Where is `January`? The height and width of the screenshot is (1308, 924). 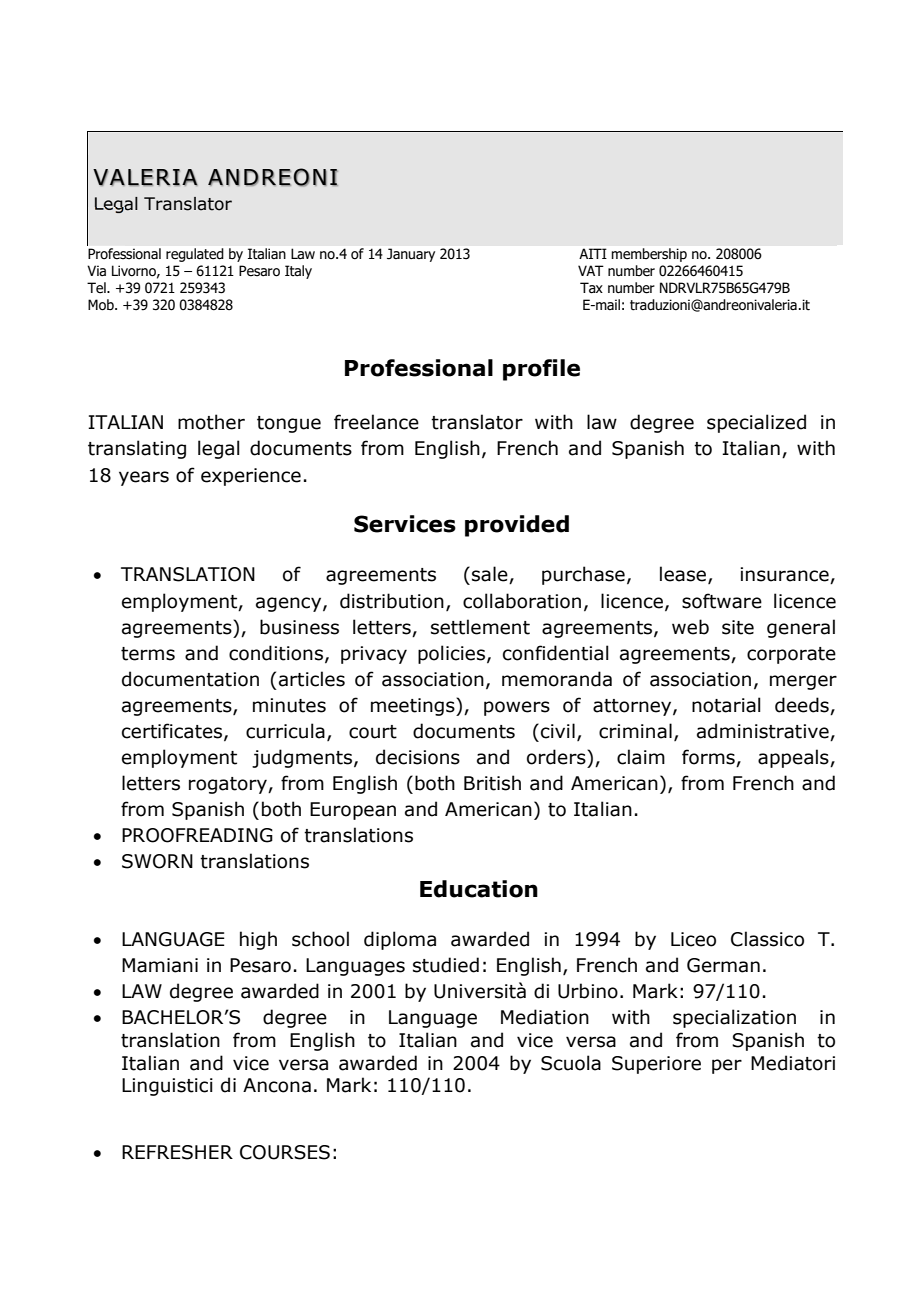
January is located at coordinates (411, 255).
